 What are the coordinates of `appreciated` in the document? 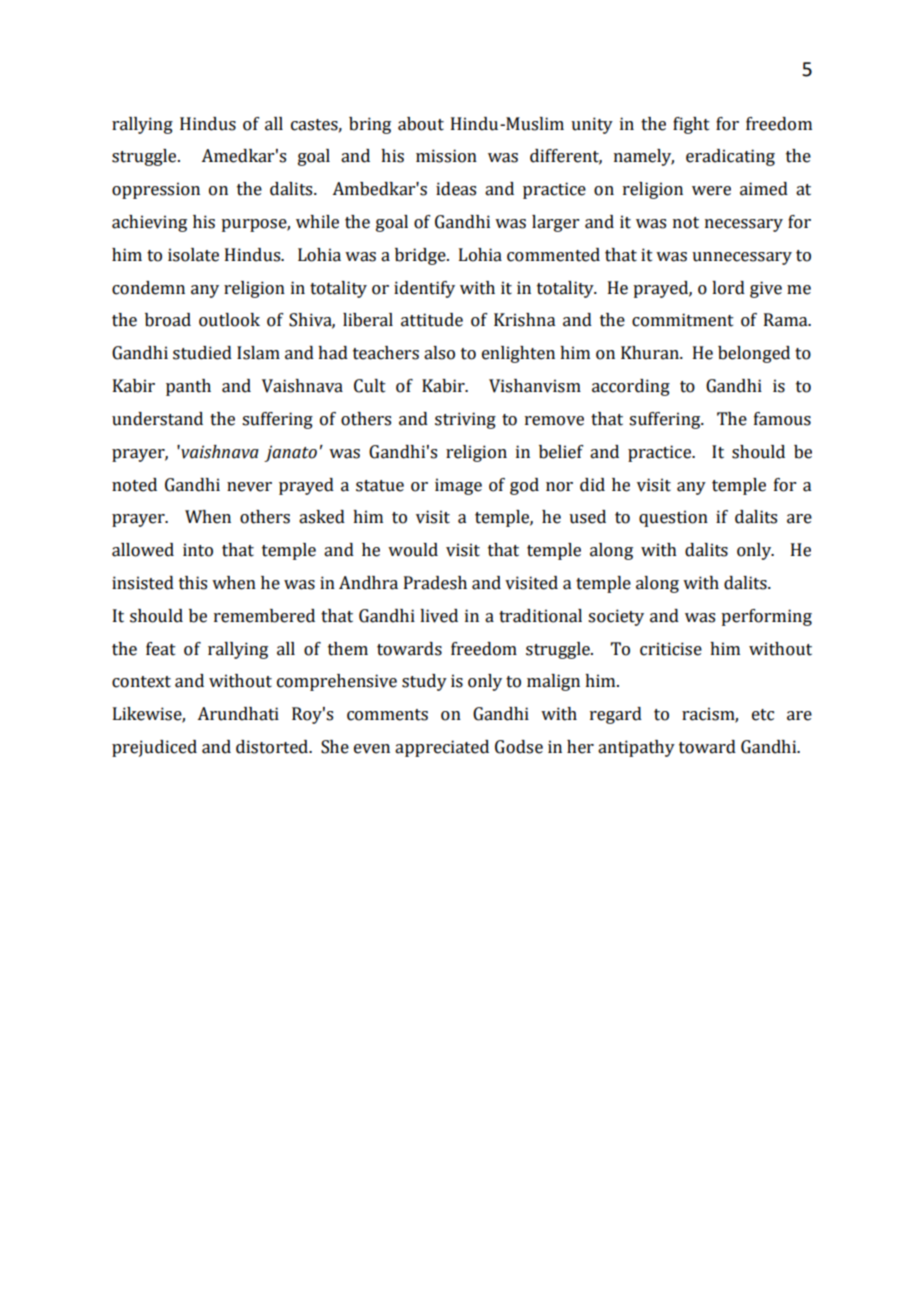 It's located at (442, 748).
